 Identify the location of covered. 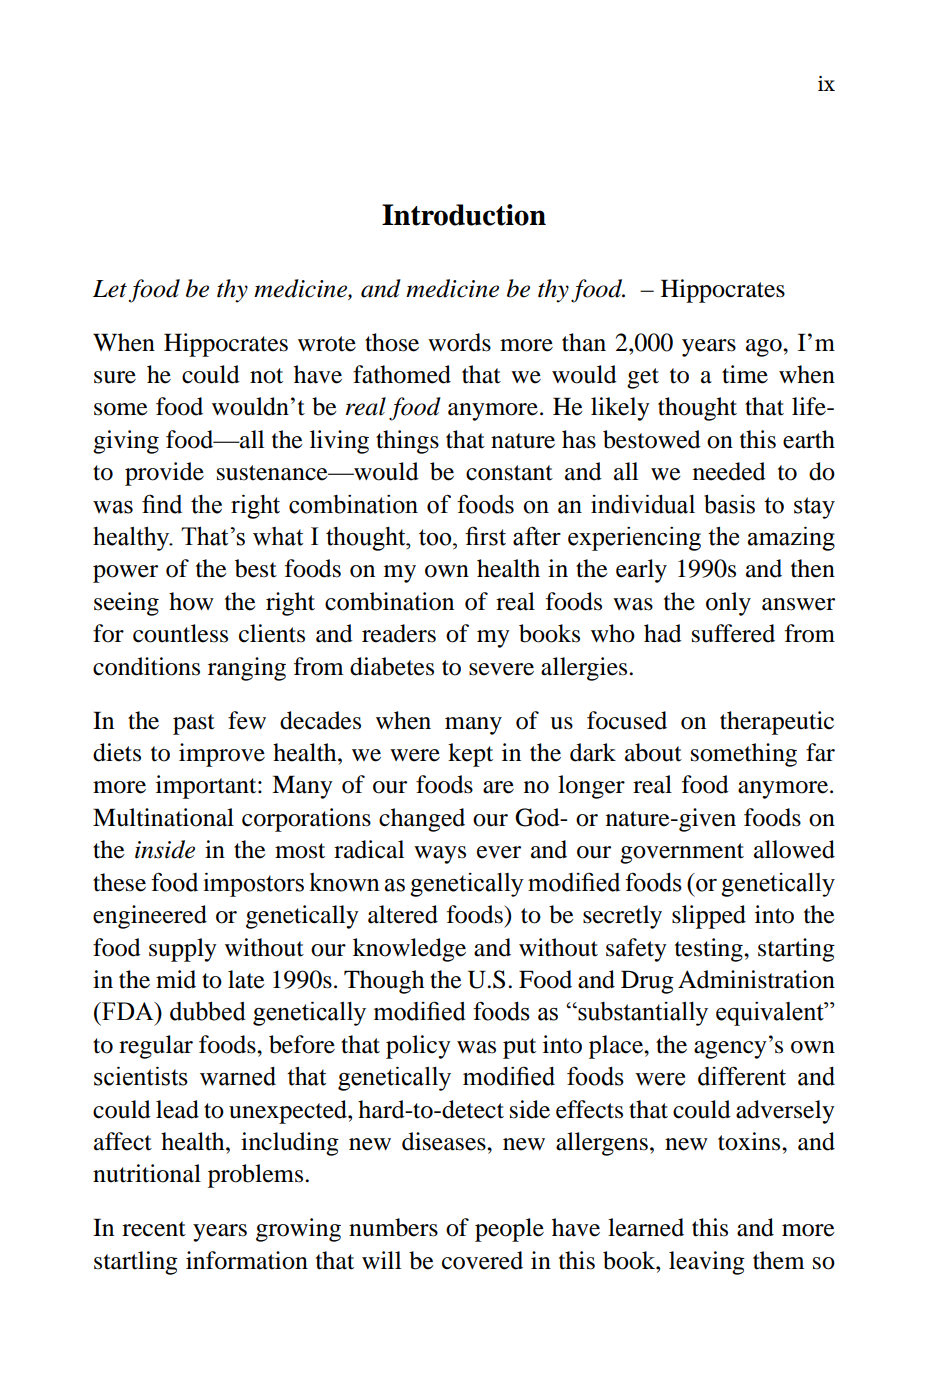
(482, 1260).
